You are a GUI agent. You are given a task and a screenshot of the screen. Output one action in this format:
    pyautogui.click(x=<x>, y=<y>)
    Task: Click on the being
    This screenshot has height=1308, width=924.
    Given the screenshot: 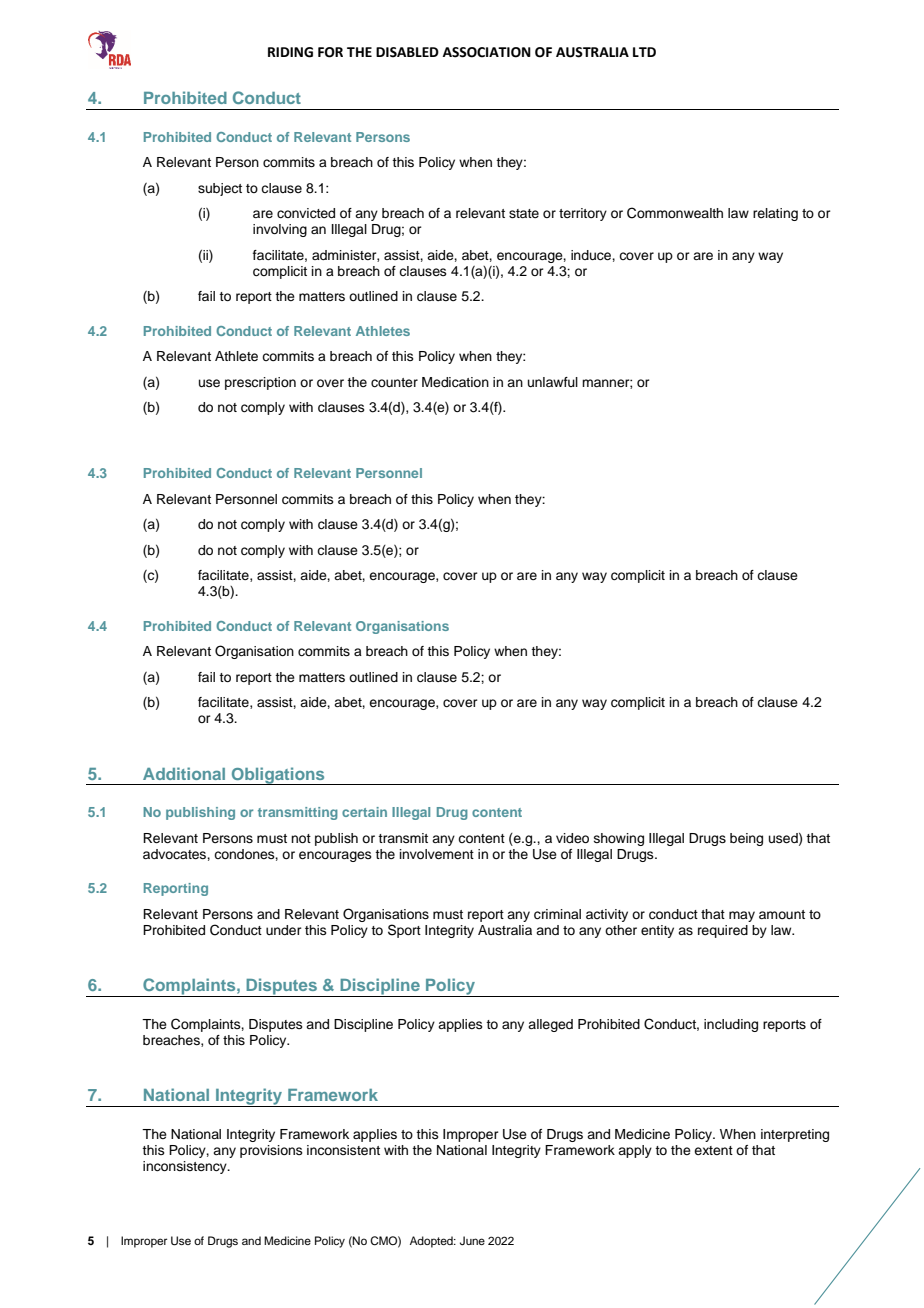 What is the action you would take?
    pyautogui.click(x=746, y=839)
